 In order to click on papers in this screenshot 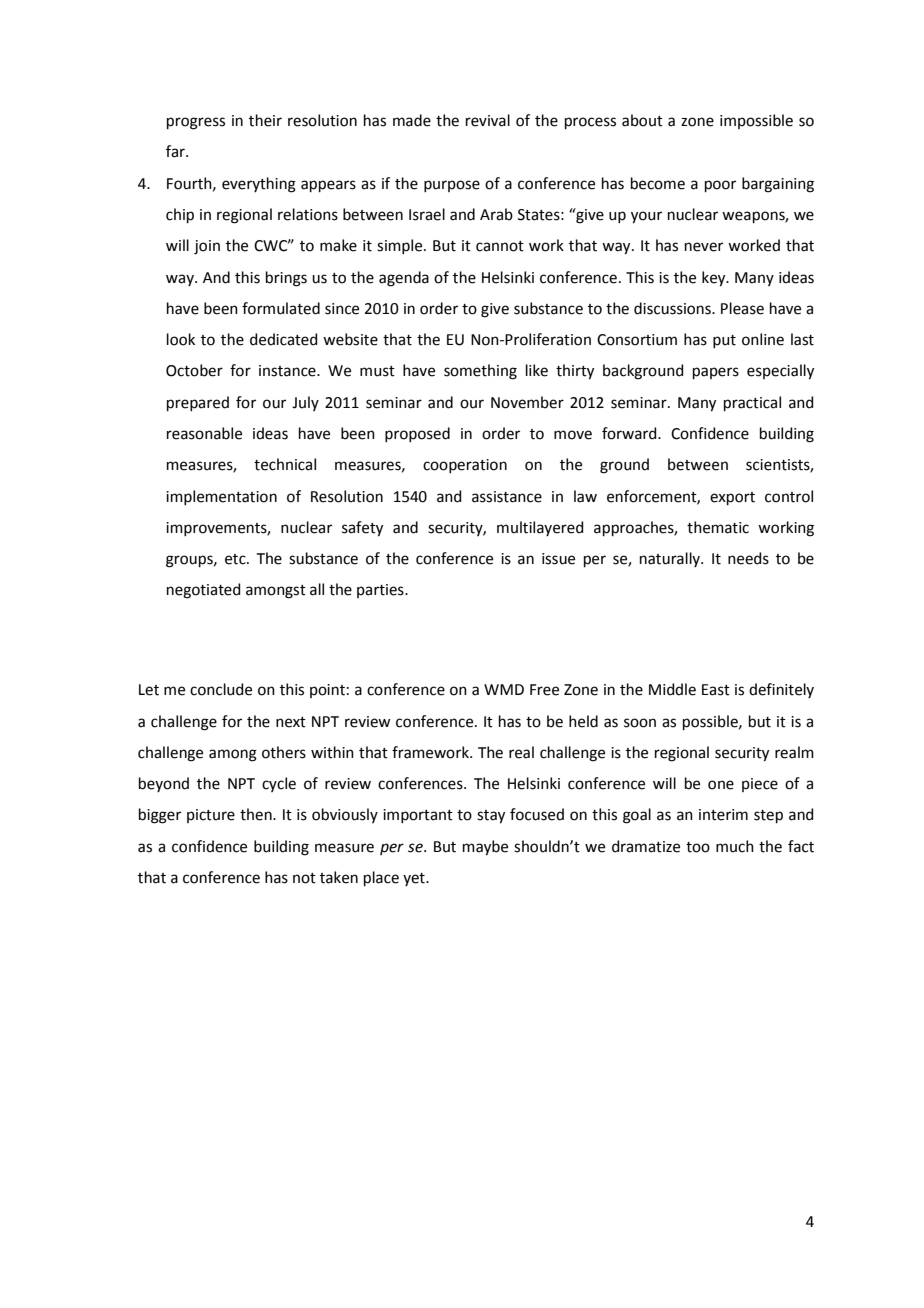, I will do `click(716, 373)`.
